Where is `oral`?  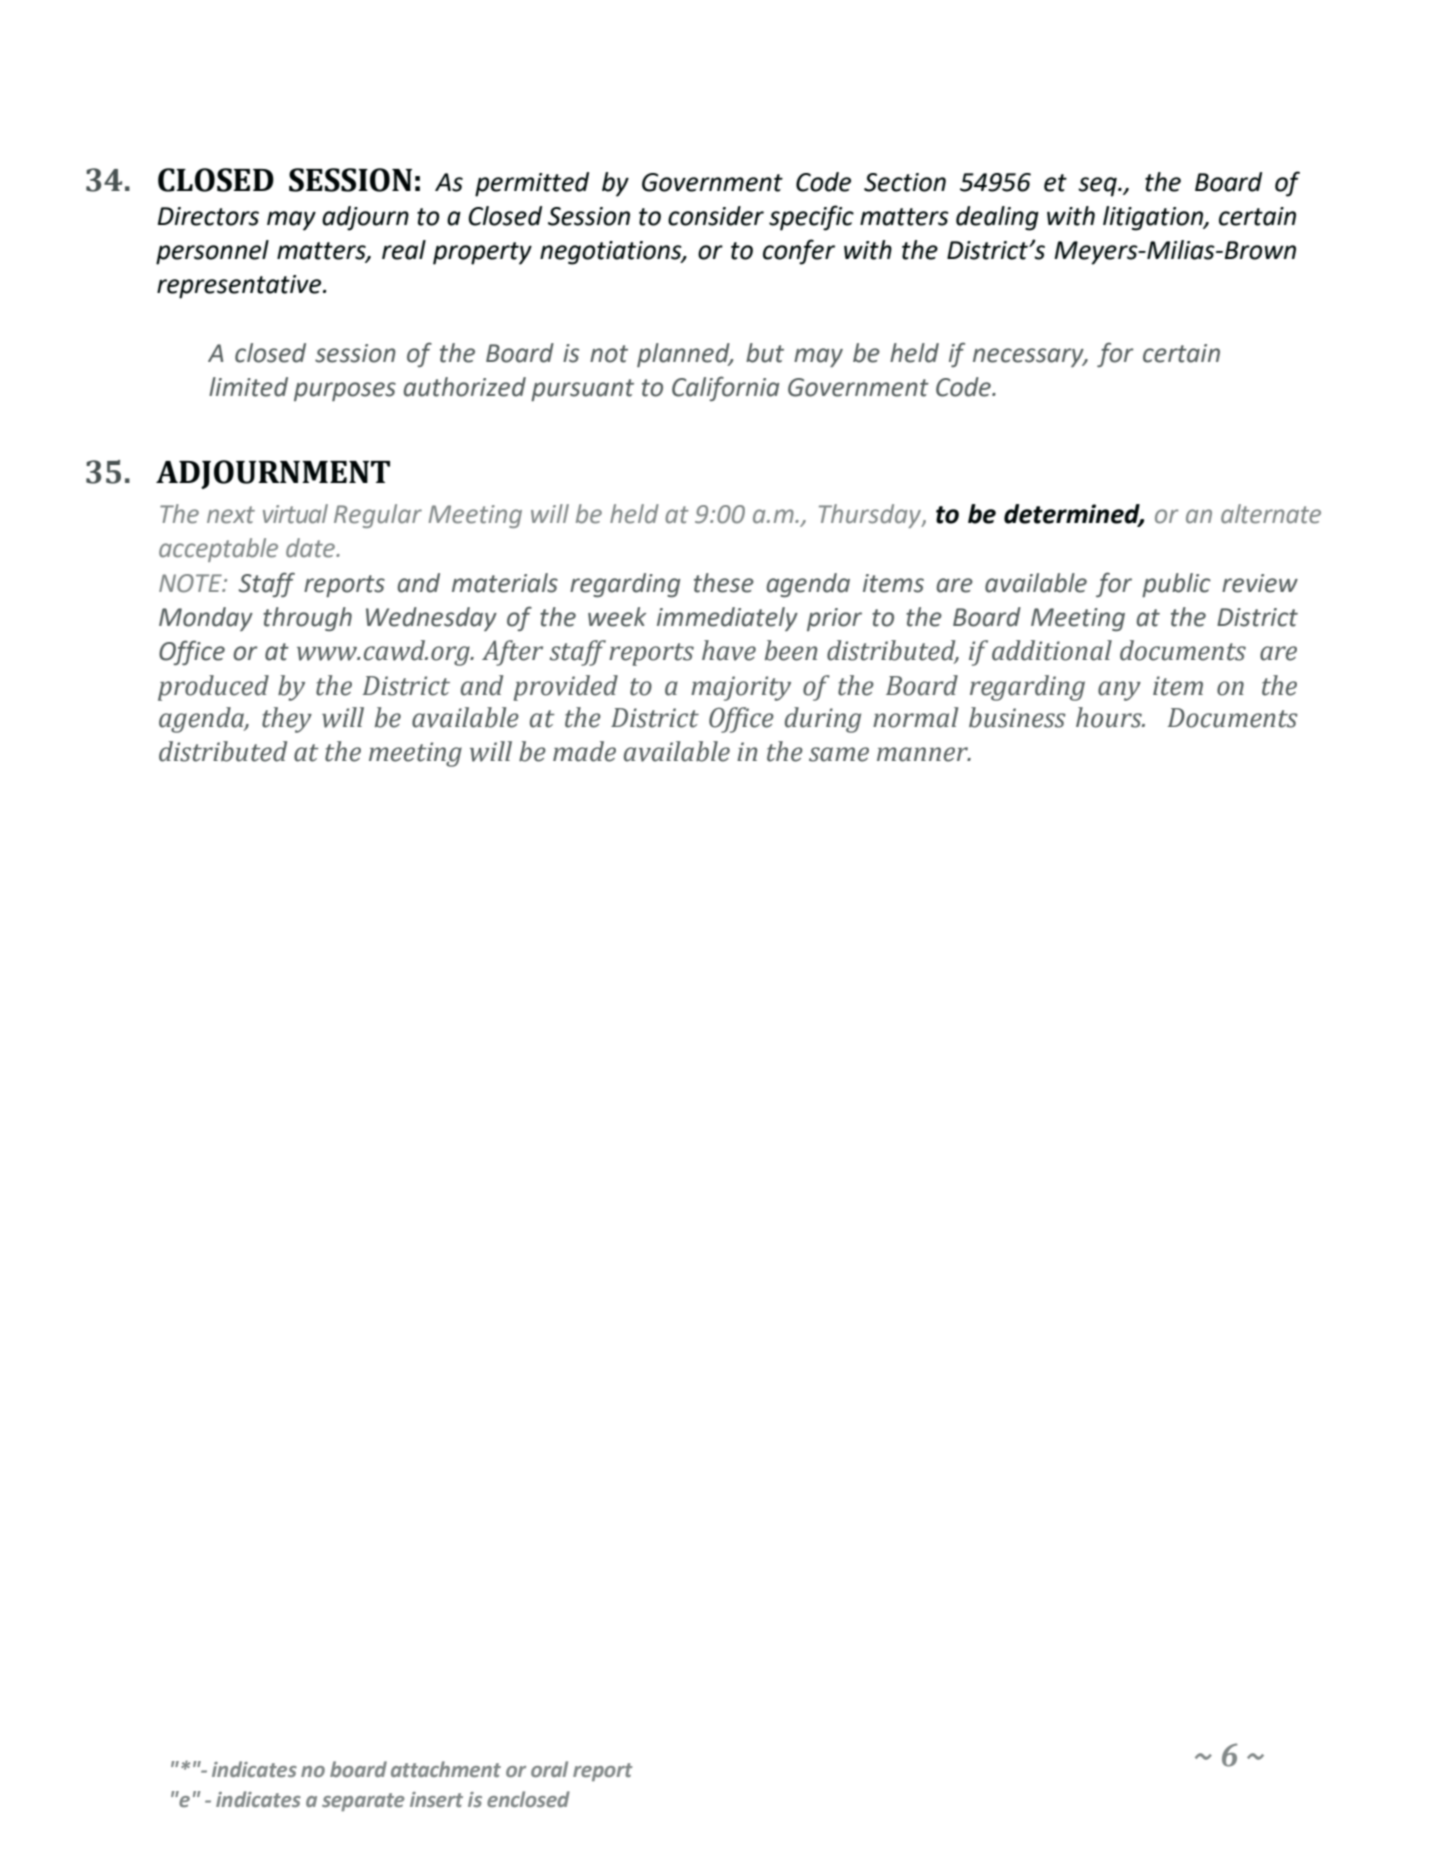 oral is located at coordinates (549, 1769).
